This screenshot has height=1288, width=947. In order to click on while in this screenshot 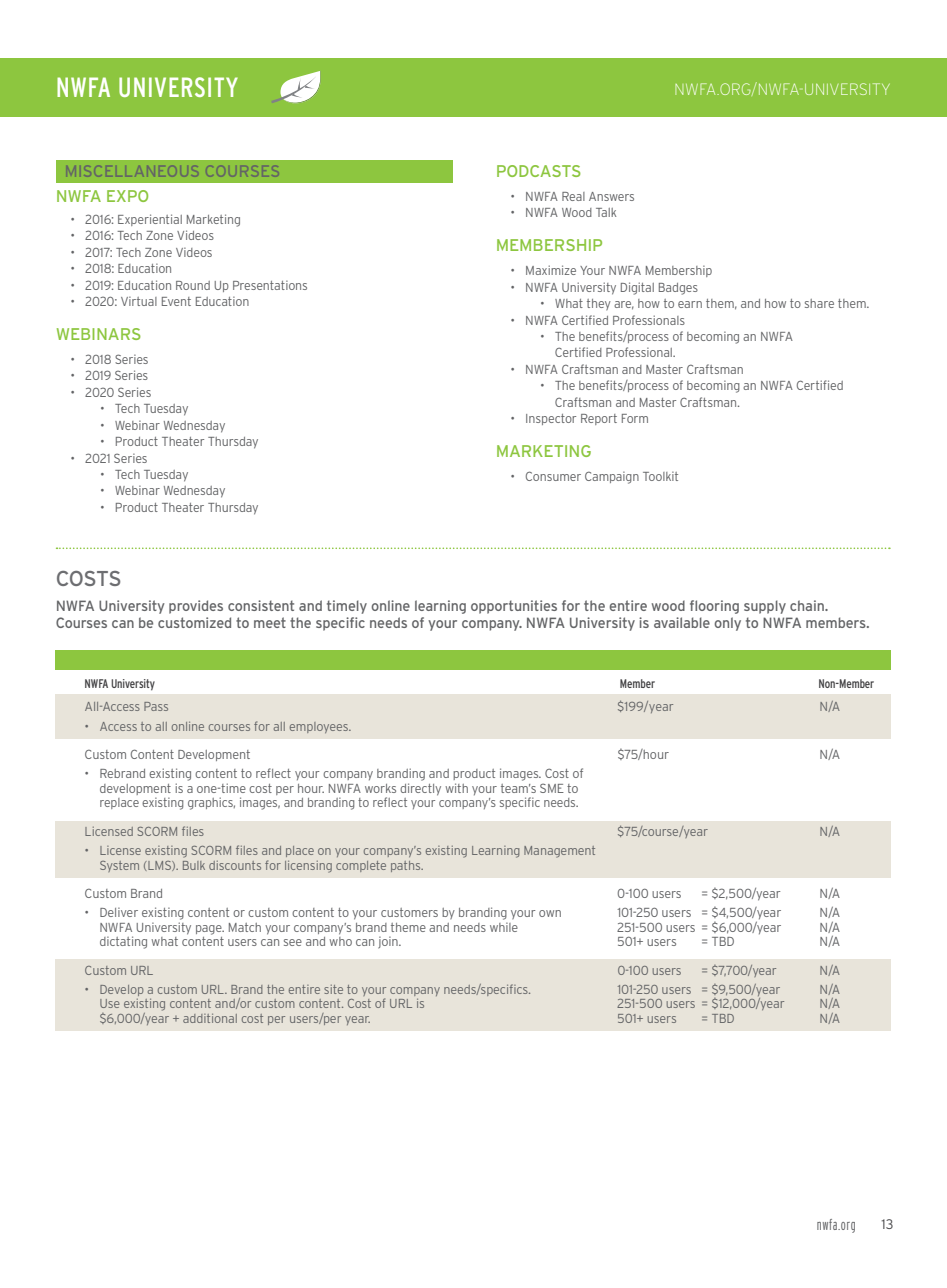, I will do `click(504, 927)`.
